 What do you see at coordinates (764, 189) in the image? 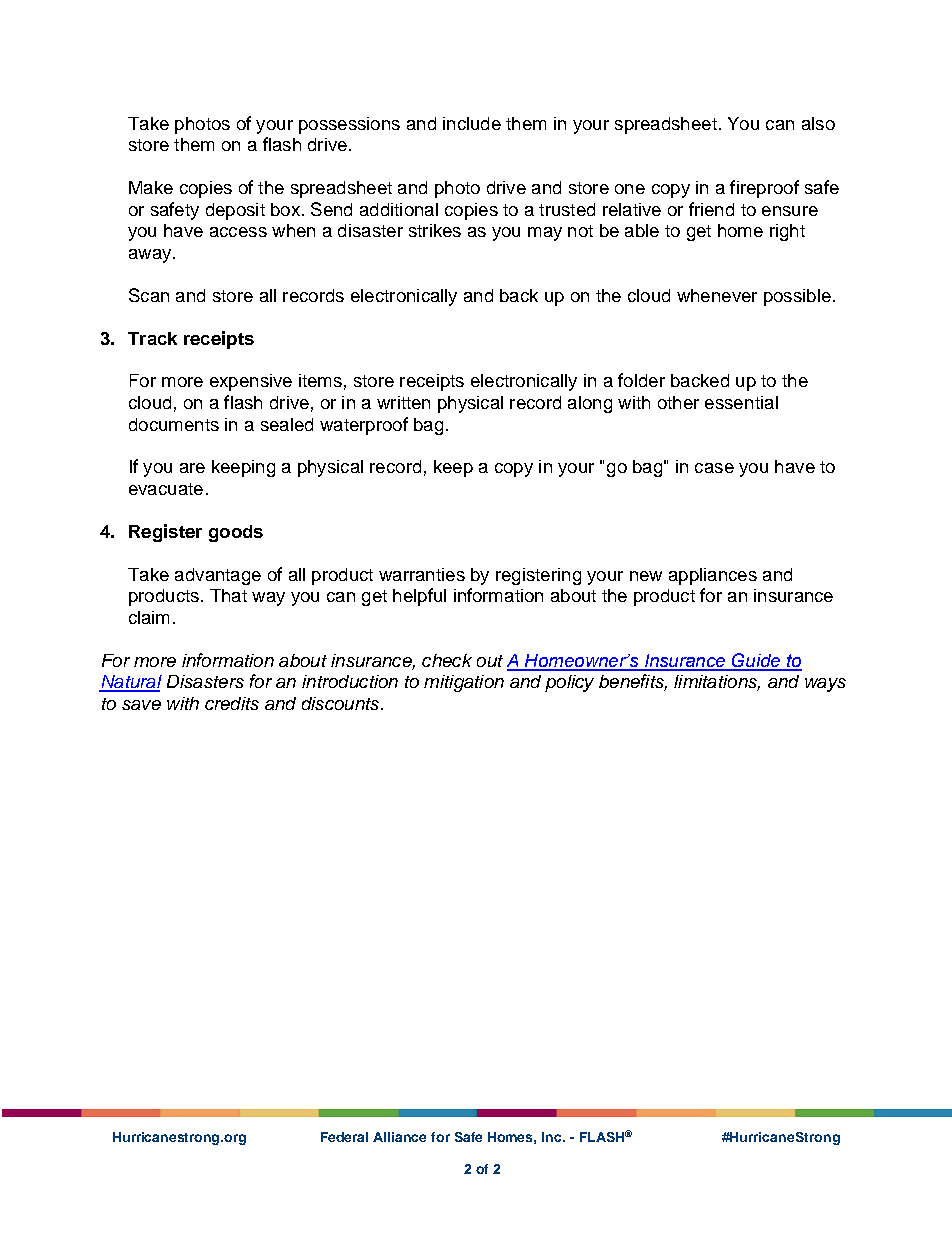
I see `fireproof` at bounding box center [764, 189].
